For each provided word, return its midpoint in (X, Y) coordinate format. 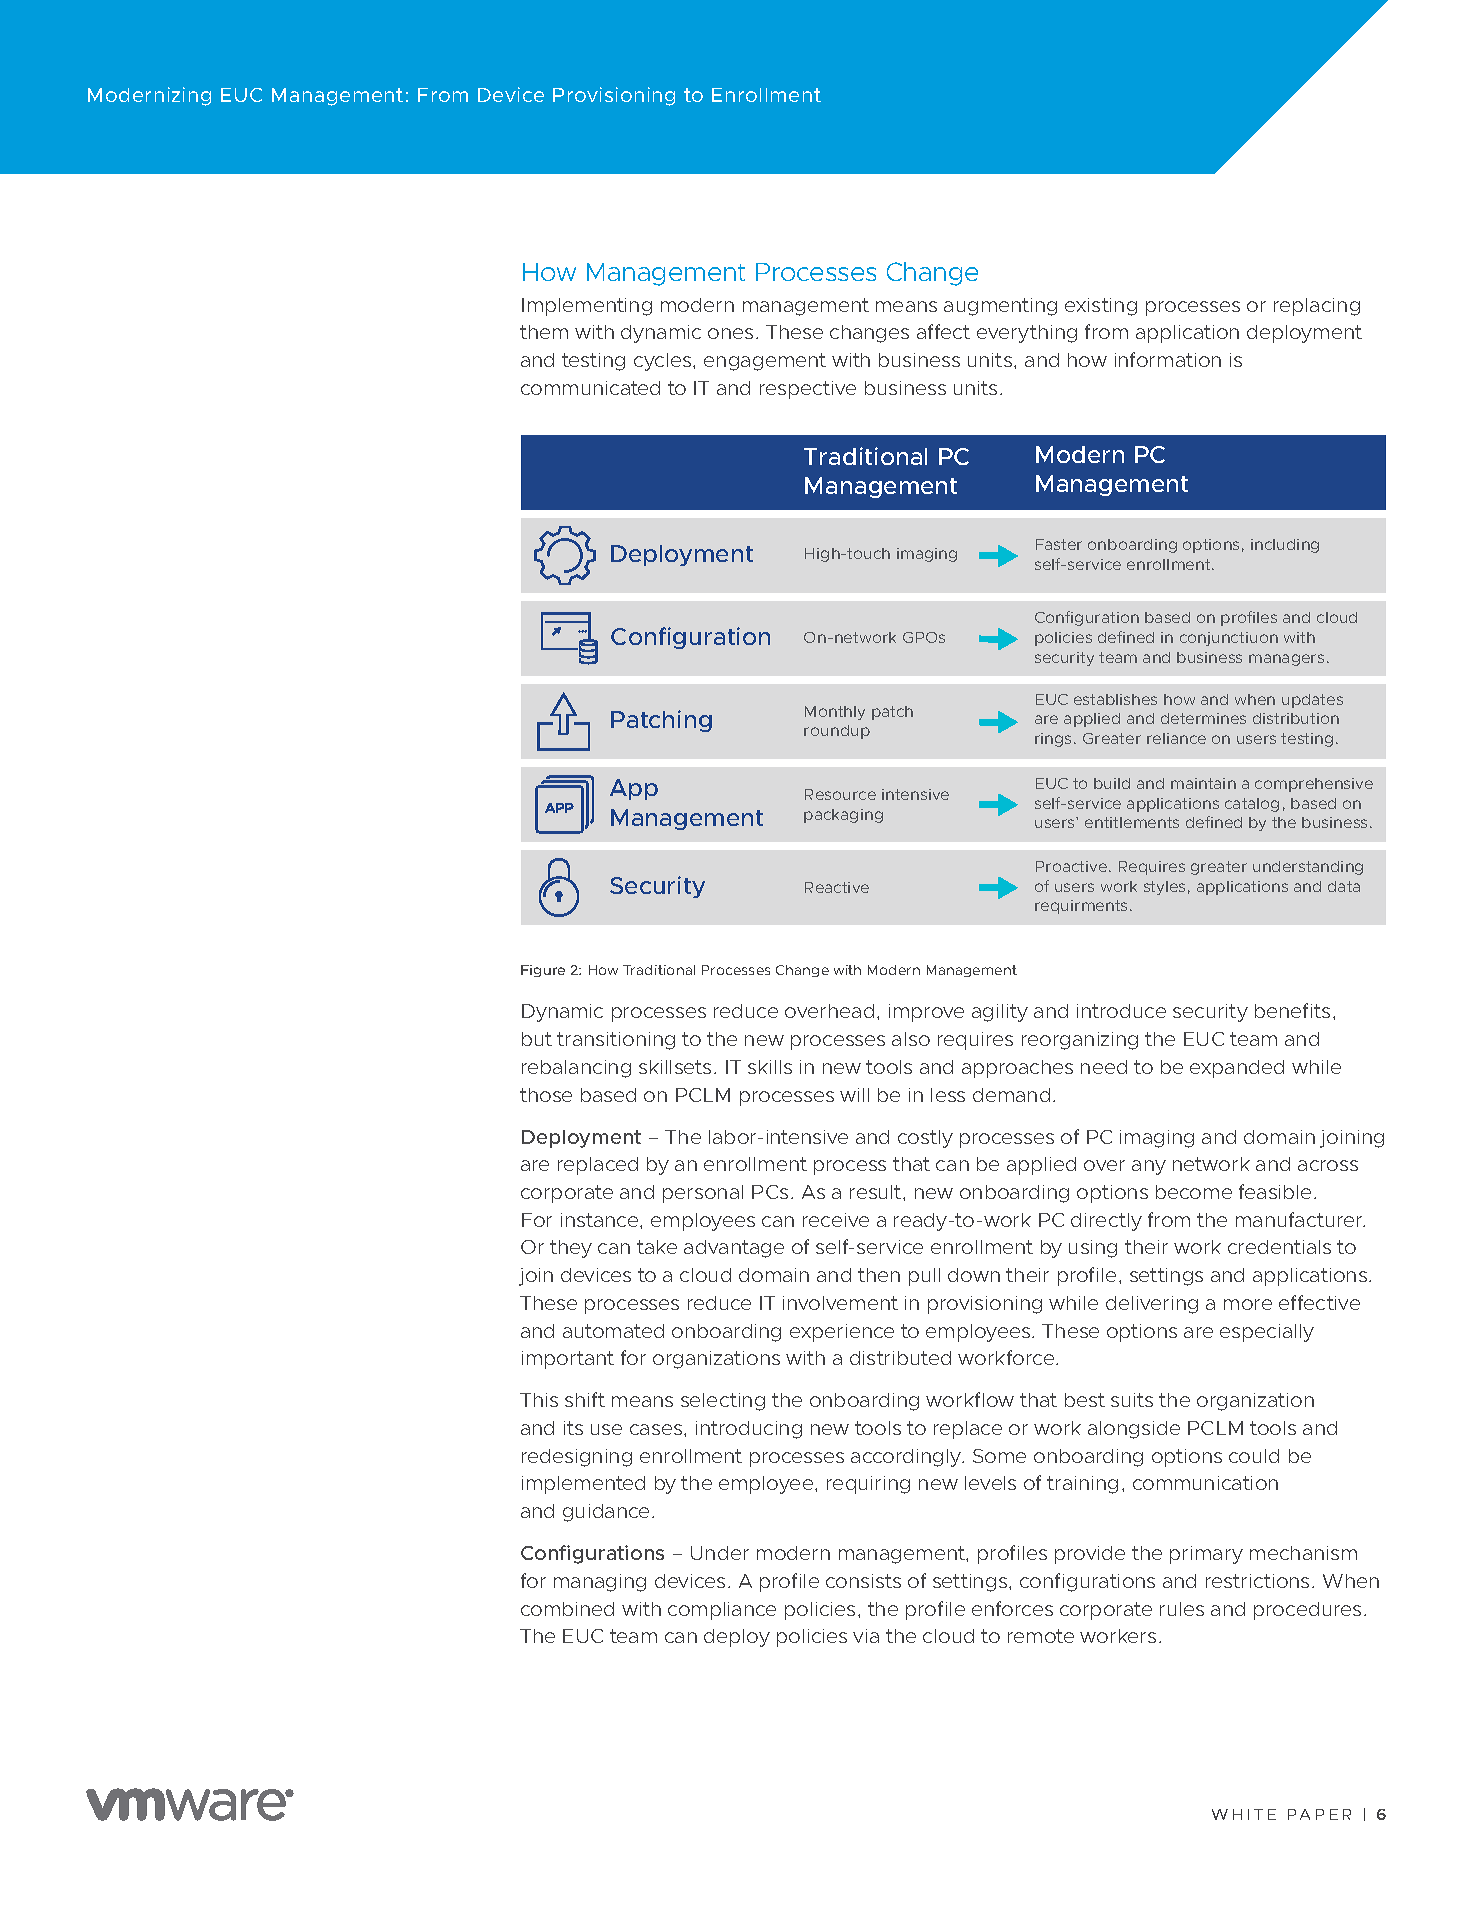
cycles (664, 362)
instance (601, 1220)
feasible (1275, 1191)
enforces (1012, 1608)
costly (925, 1139)
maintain (1203, 783)
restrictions (1257, 1581)
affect (943, 331)
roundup (837, 732)
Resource (840, 794)
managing (600, 1583)
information (1168, 359)
